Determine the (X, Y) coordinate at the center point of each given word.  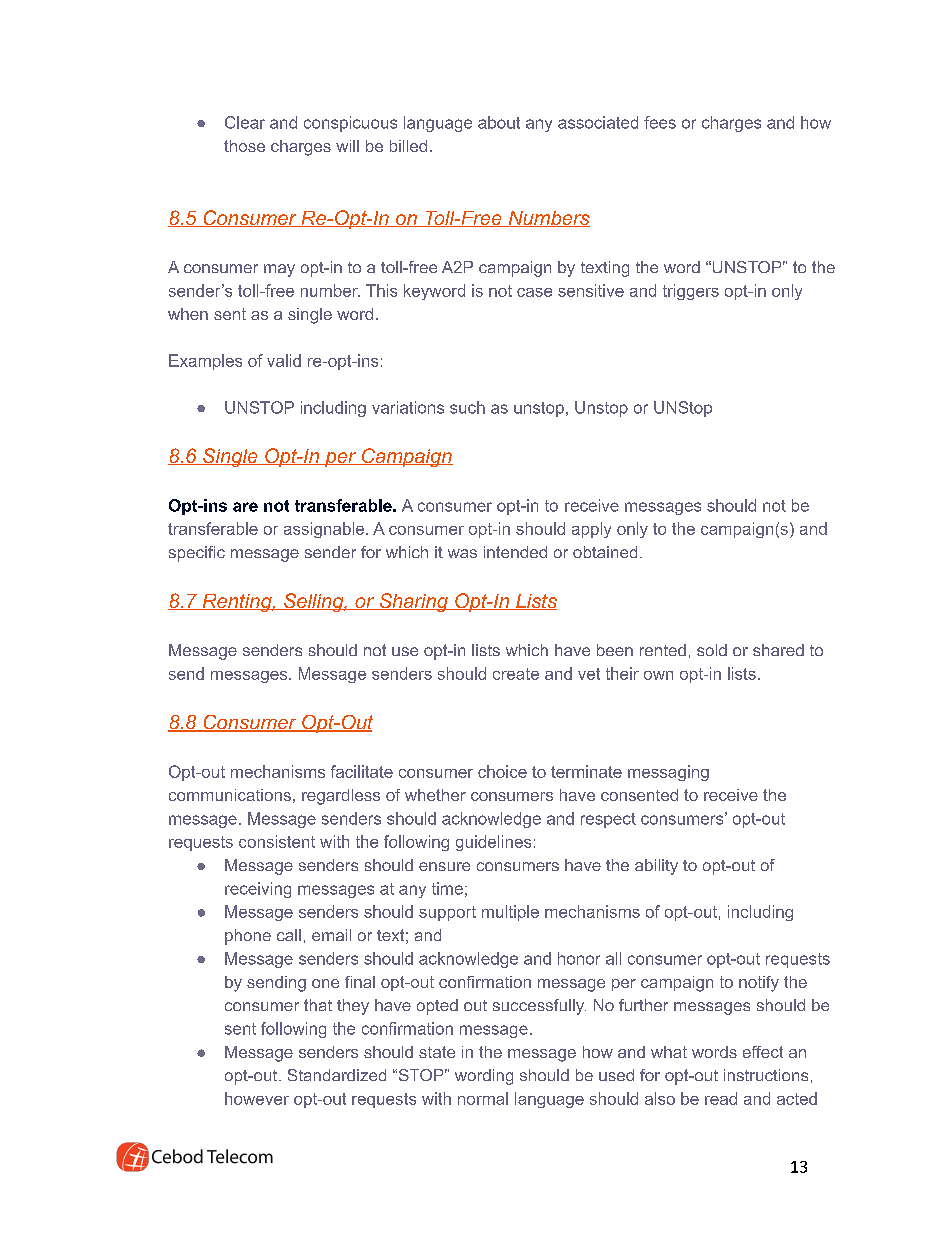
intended (515, 552)
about (499, 122)
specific (197, 554)
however (257, 1098)
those (244, 146)
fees (660, 122)
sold (712, 650)
